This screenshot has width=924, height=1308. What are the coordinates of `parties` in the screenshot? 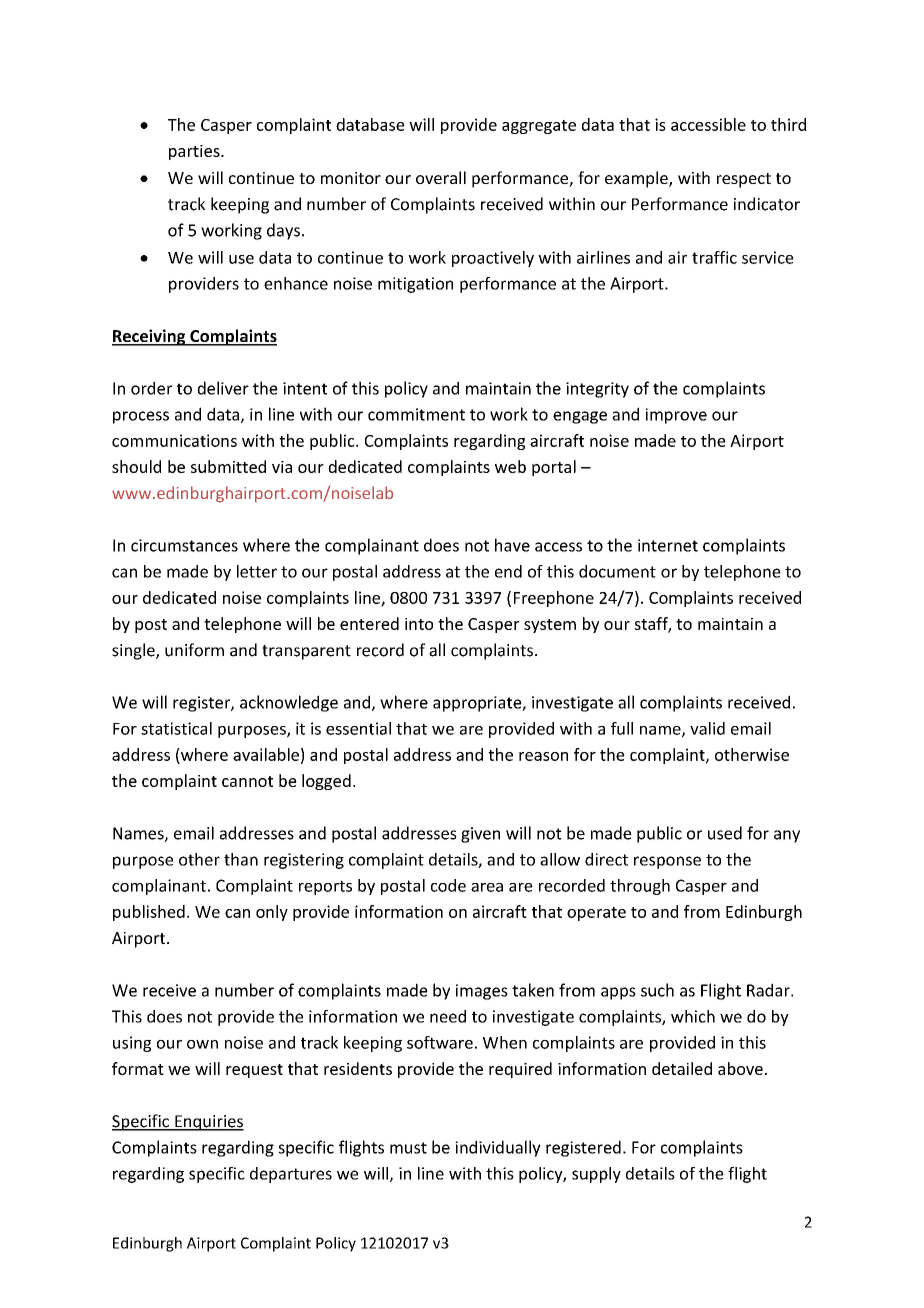 It's located at (195, 152).
